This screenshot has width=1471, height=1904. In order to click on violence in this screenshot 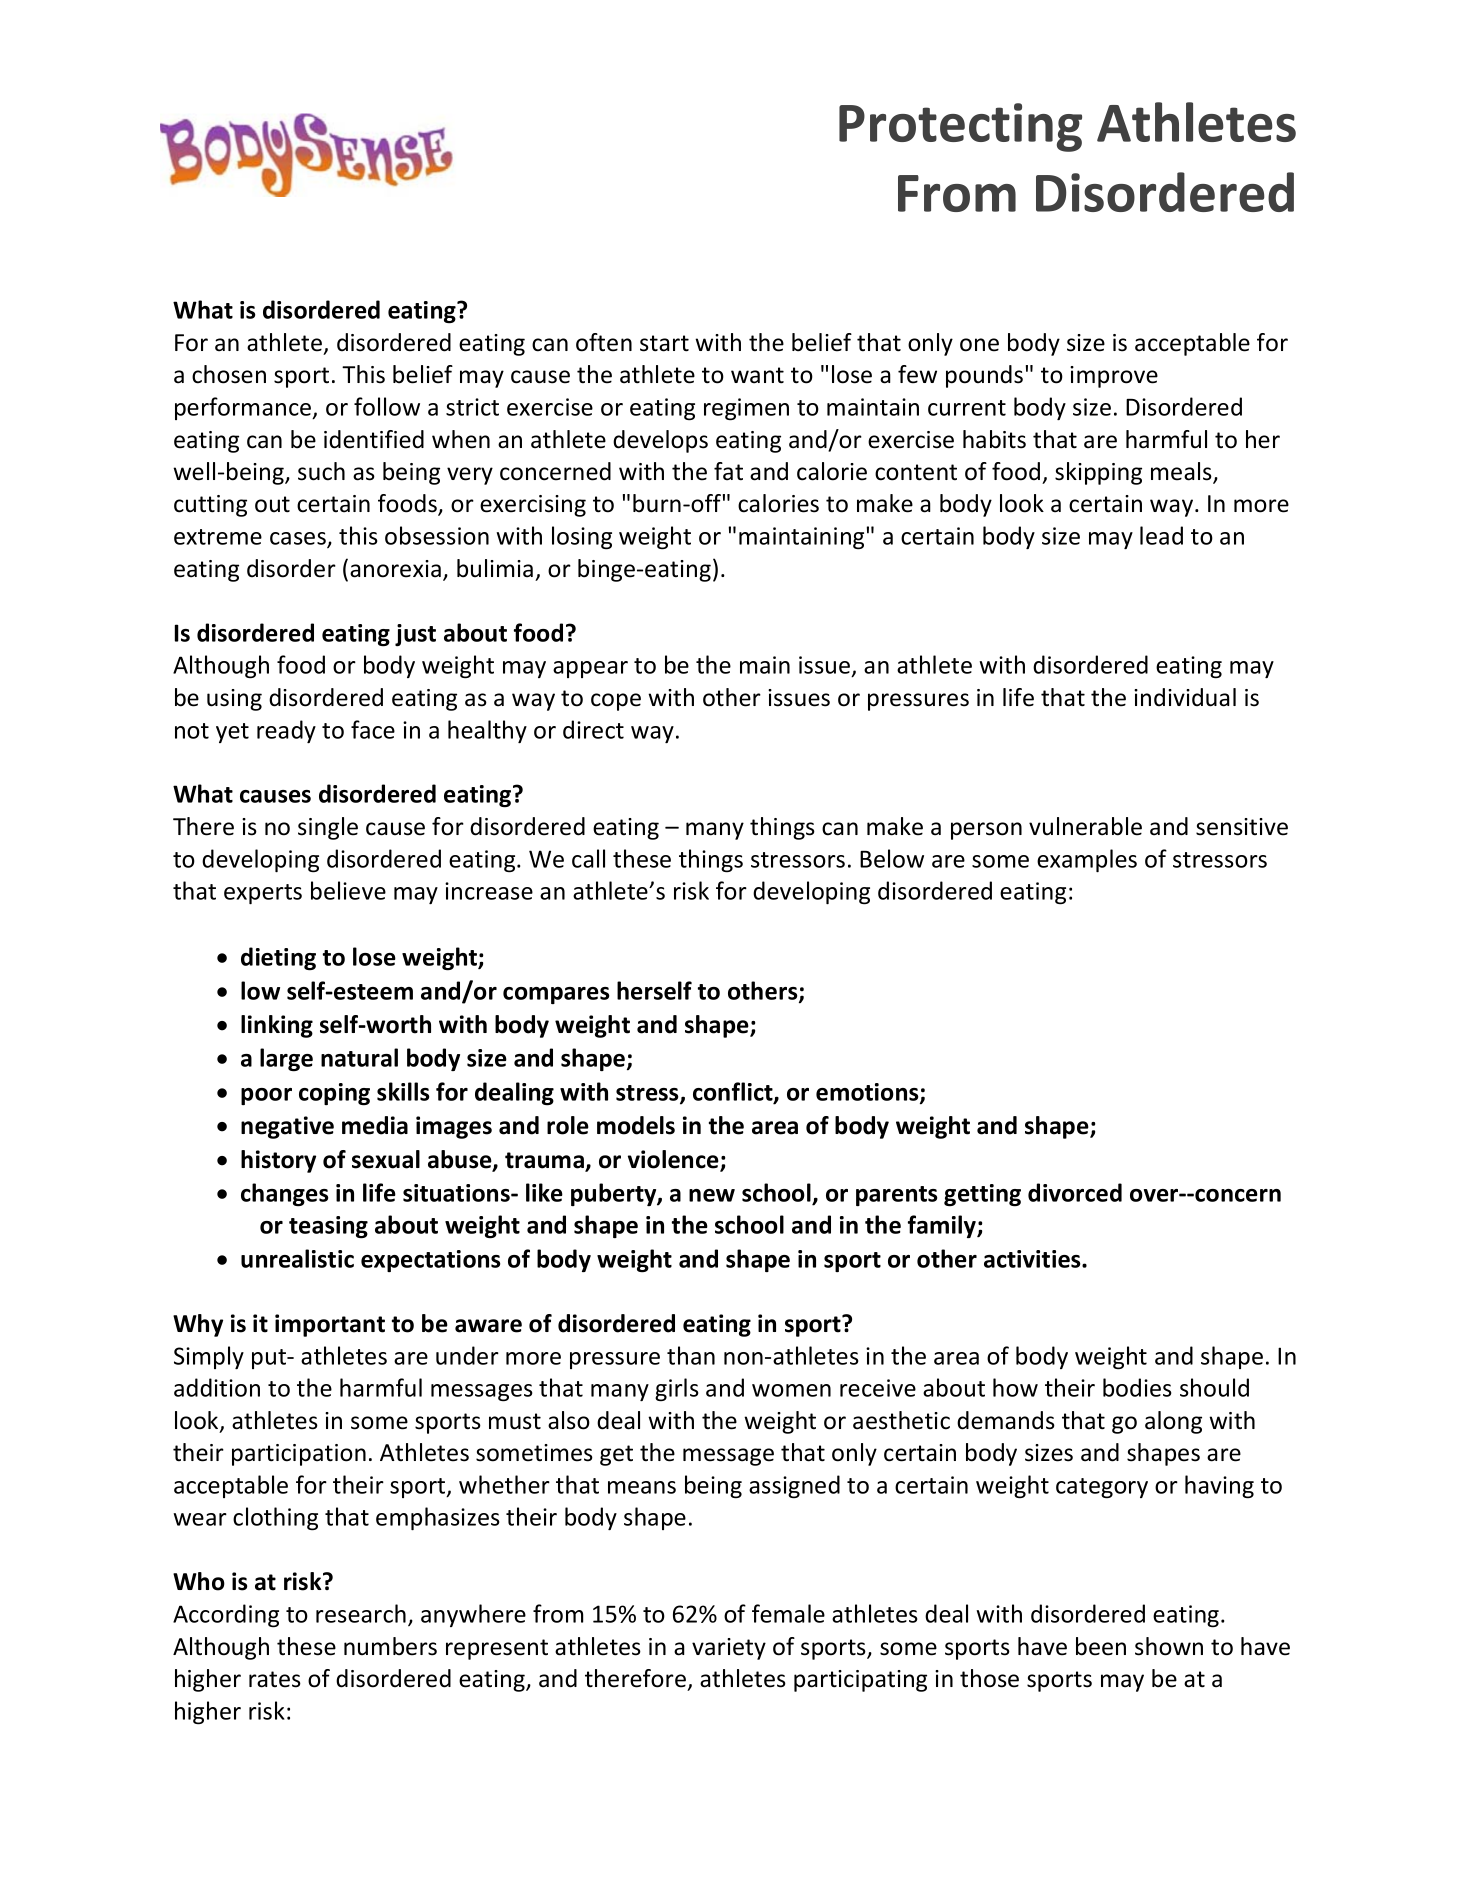, I will do `click(674, 1160)`.
